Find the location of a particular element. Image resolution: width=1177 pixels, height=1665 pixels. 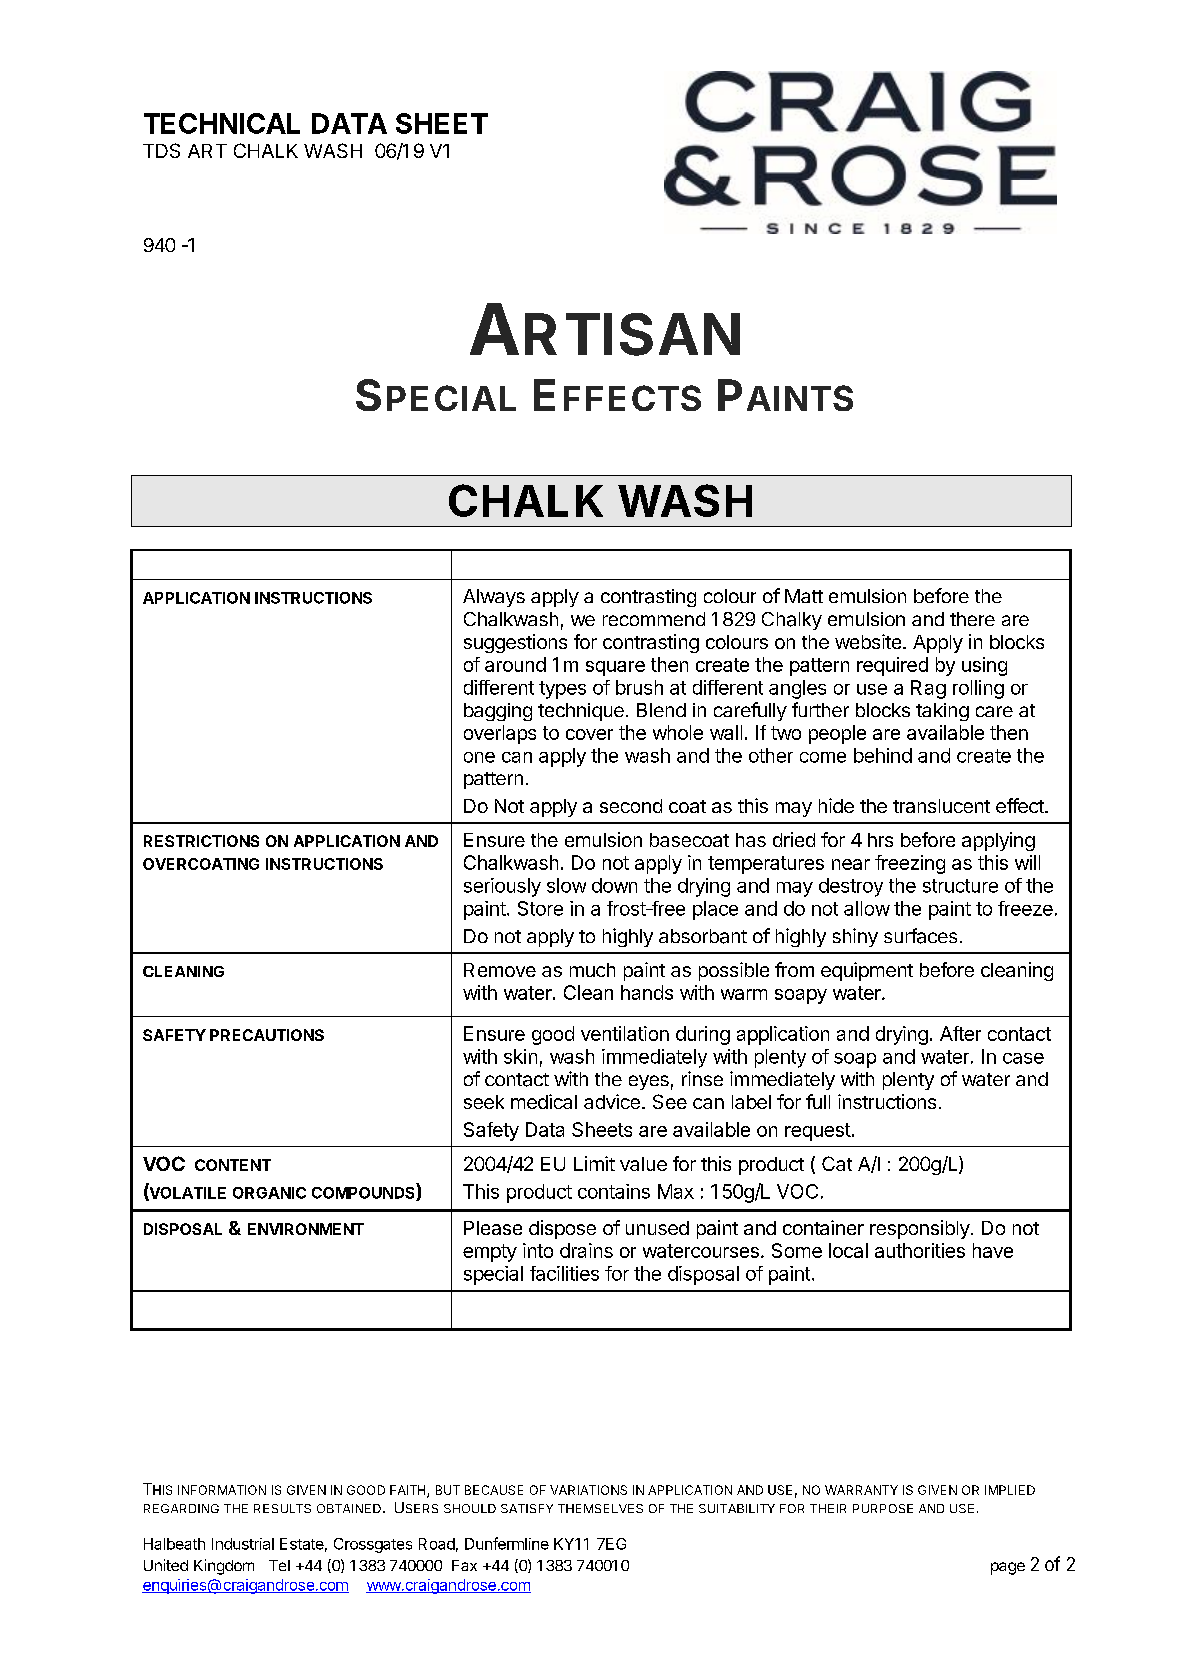

down is located at coordinates (614, 885).
